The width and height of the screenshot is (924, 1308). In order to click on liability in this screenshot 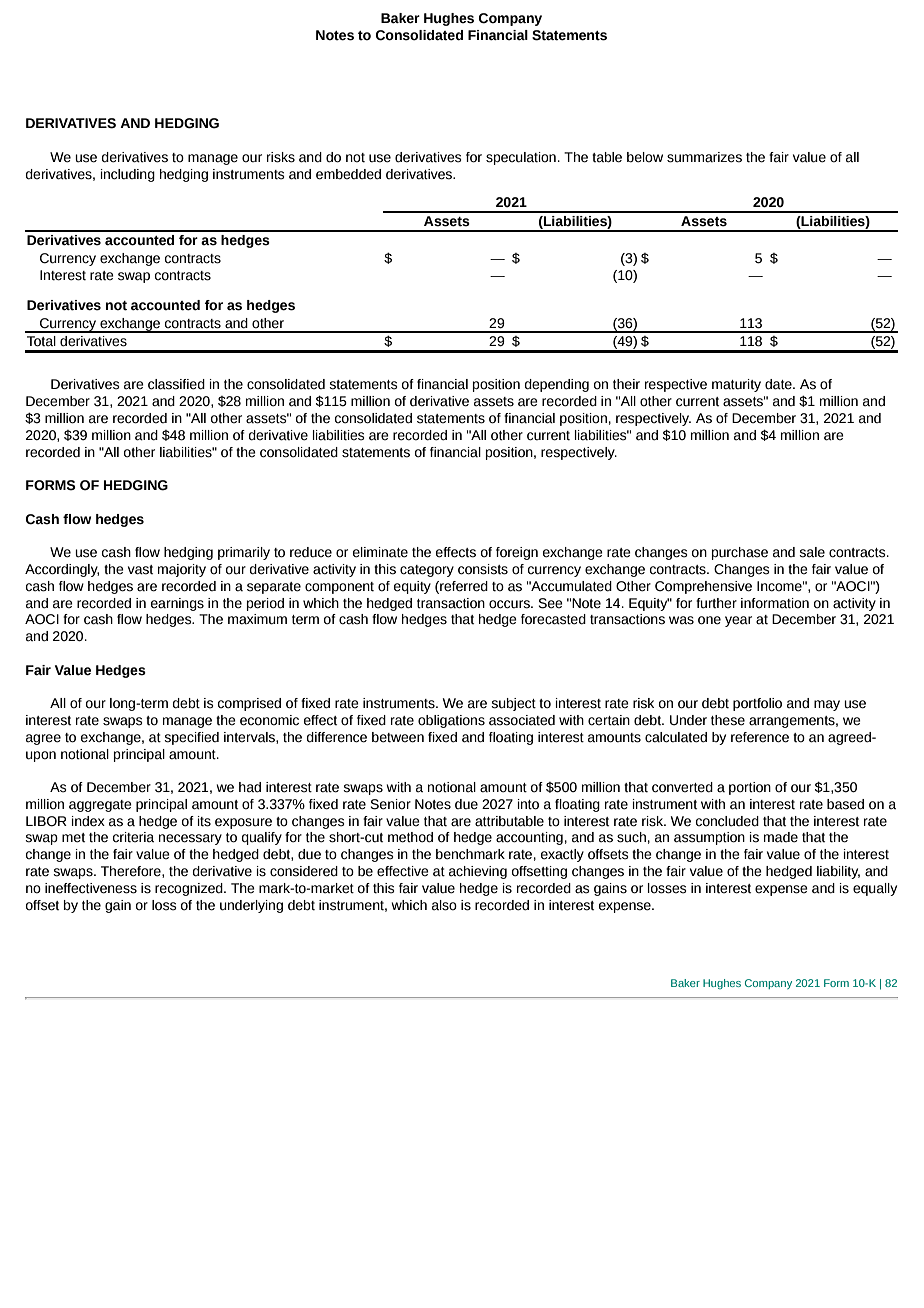, I will do `click(838, 872)`.
